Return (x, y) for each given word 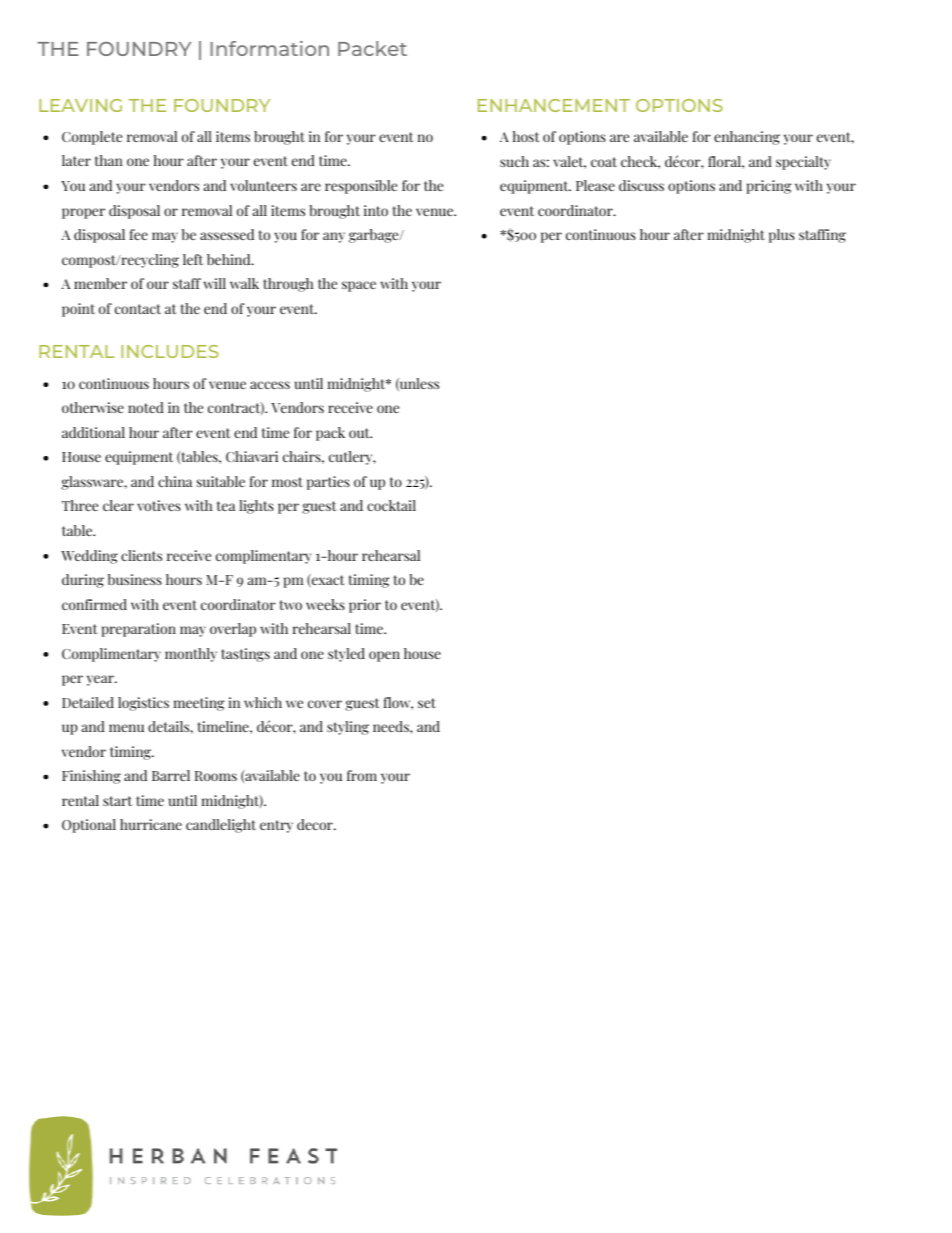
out (360, 433)
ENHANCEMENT (554, 105)
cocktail (391, 505)
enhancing (747, 138)
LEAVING (80, 105)
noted (146, 407)
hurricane (151, 824)
